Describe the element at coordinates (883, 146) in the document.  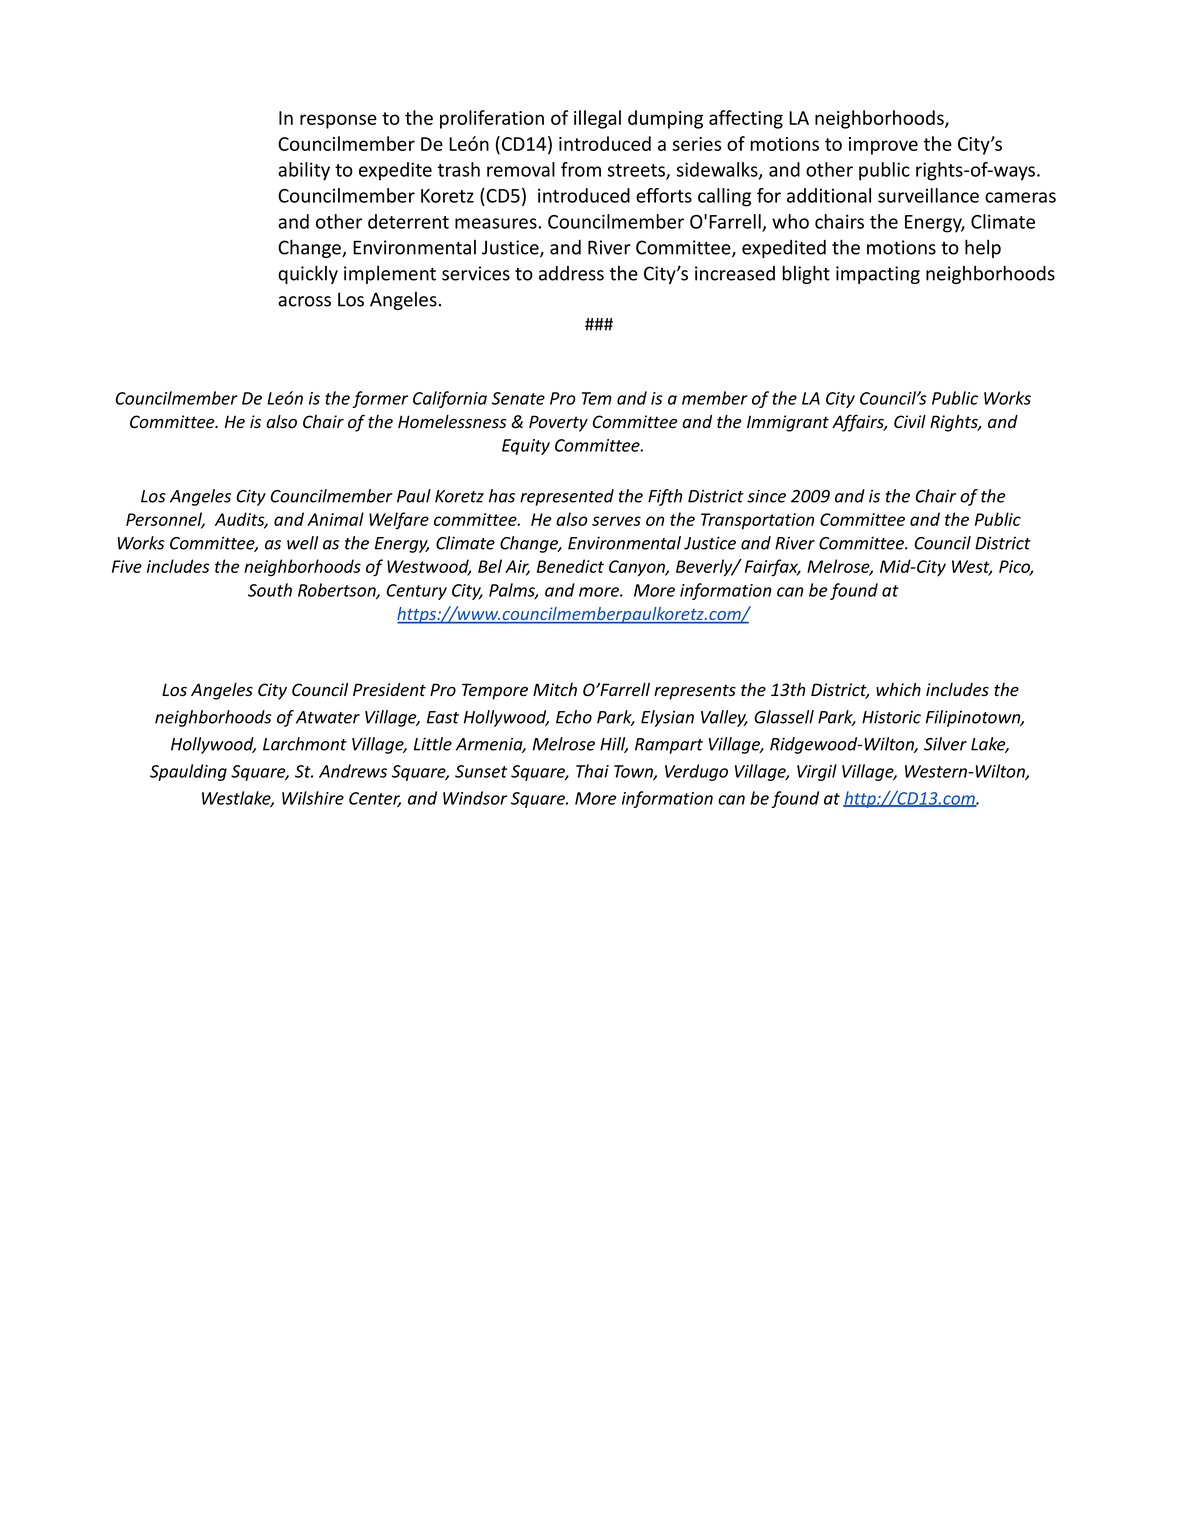
I see `improve` at that location.
